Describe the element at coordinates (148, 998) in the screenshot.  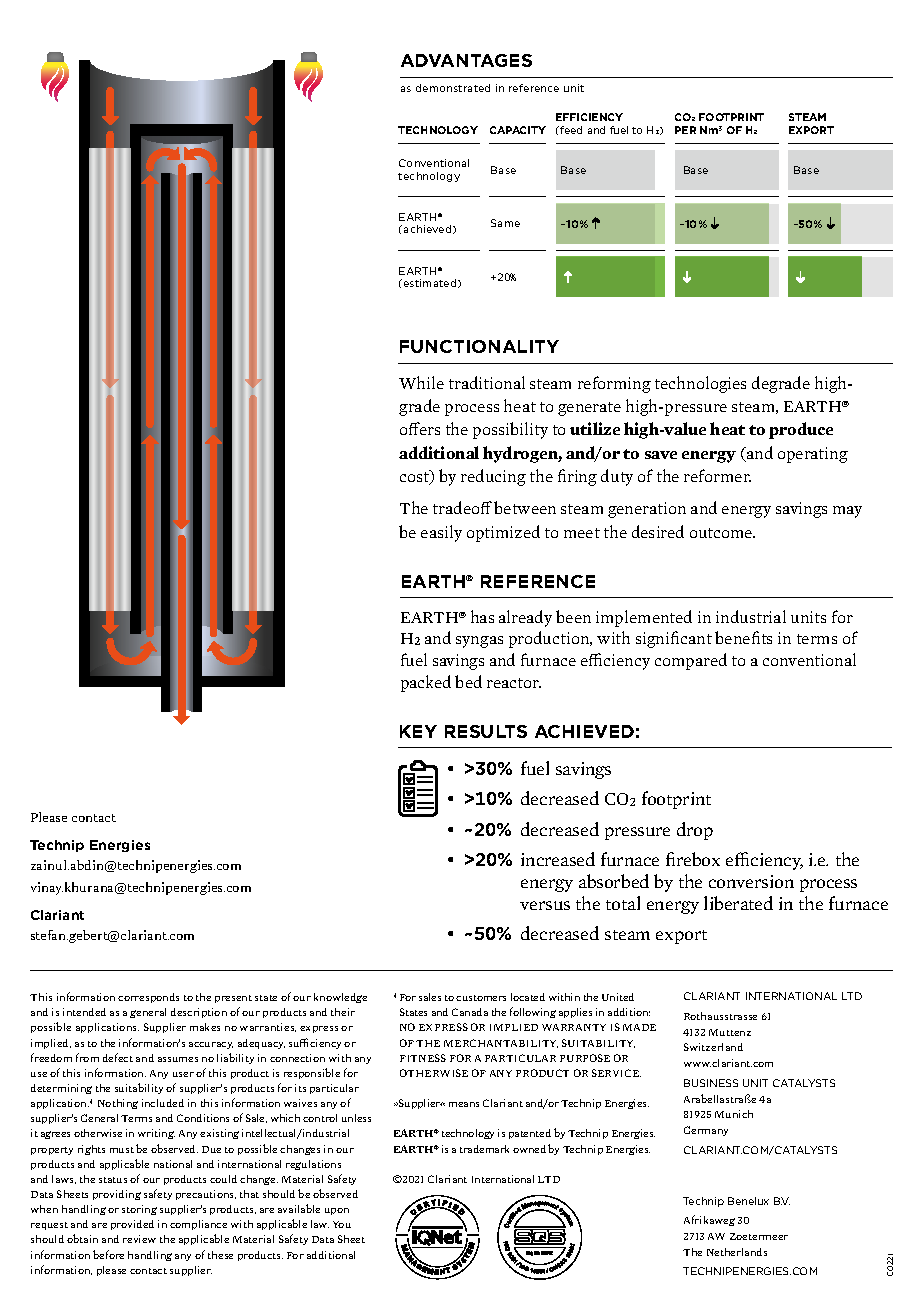
I see `corresponds` at that location.
